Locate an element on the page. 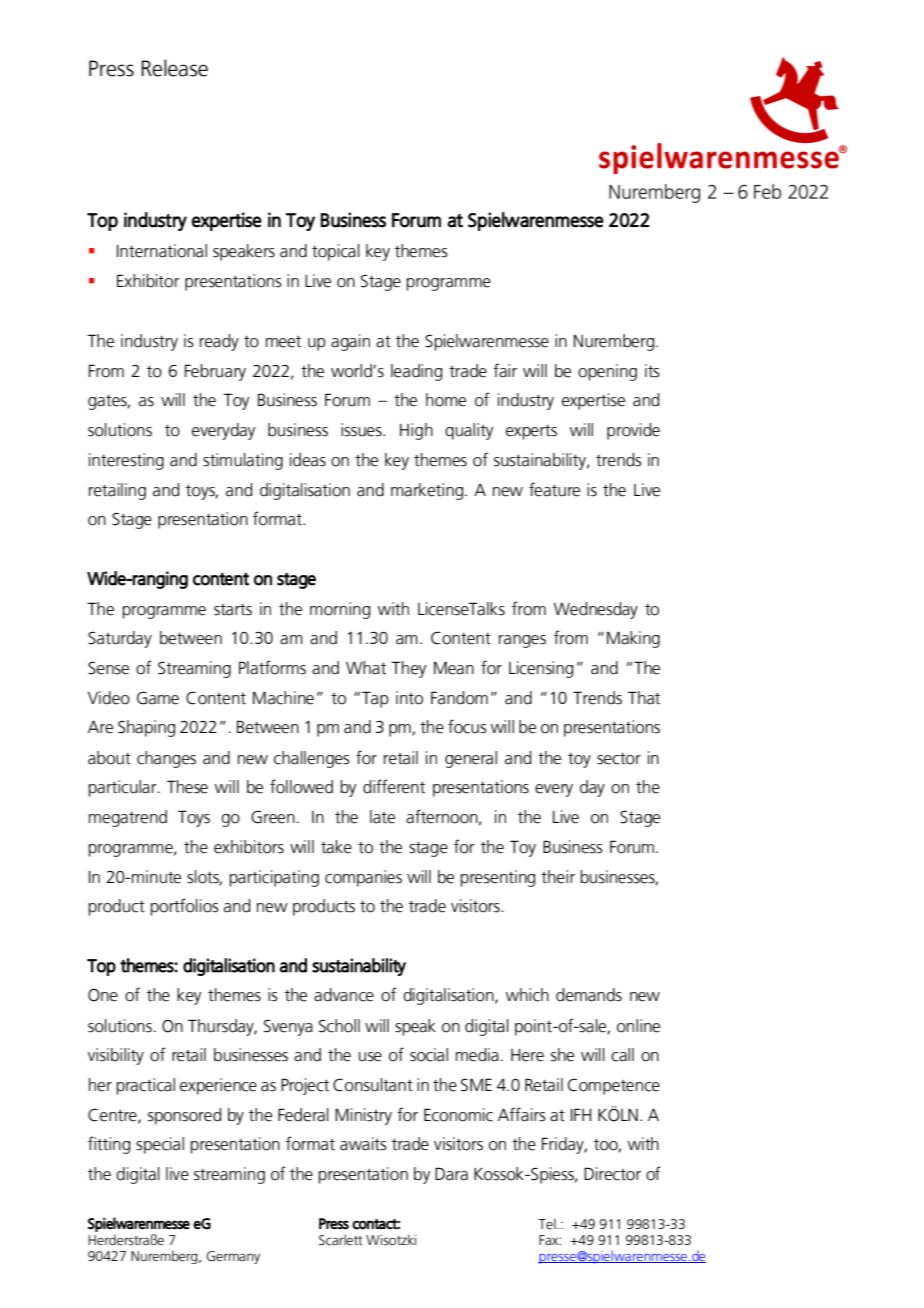 The image size is (924, 1308). interesting is located at coordinates (126, 461).
